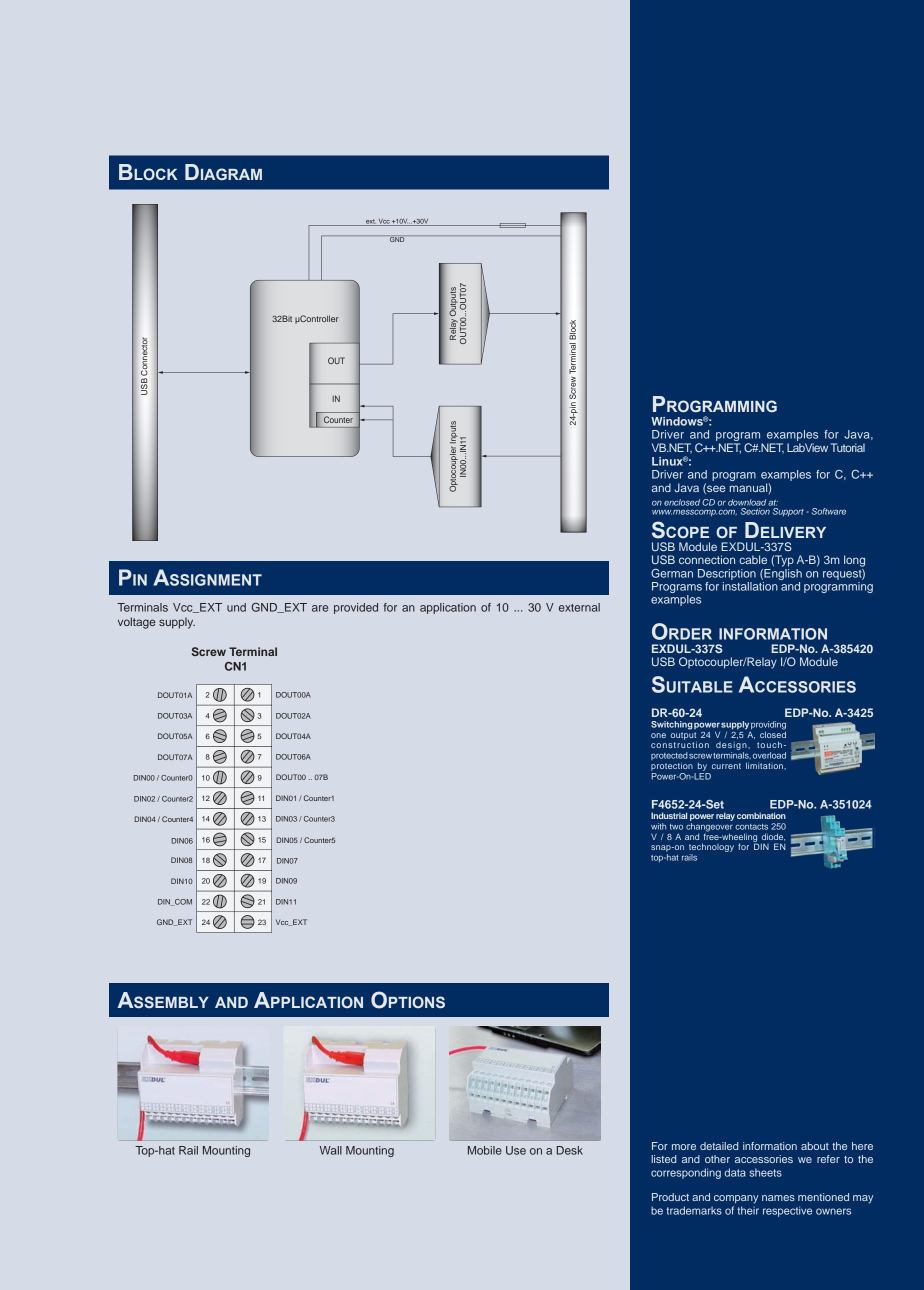 The height and width of the document is (1290, 924). Describe the element at coordinates (773, 837) in the document. I see `diode` at that location.
